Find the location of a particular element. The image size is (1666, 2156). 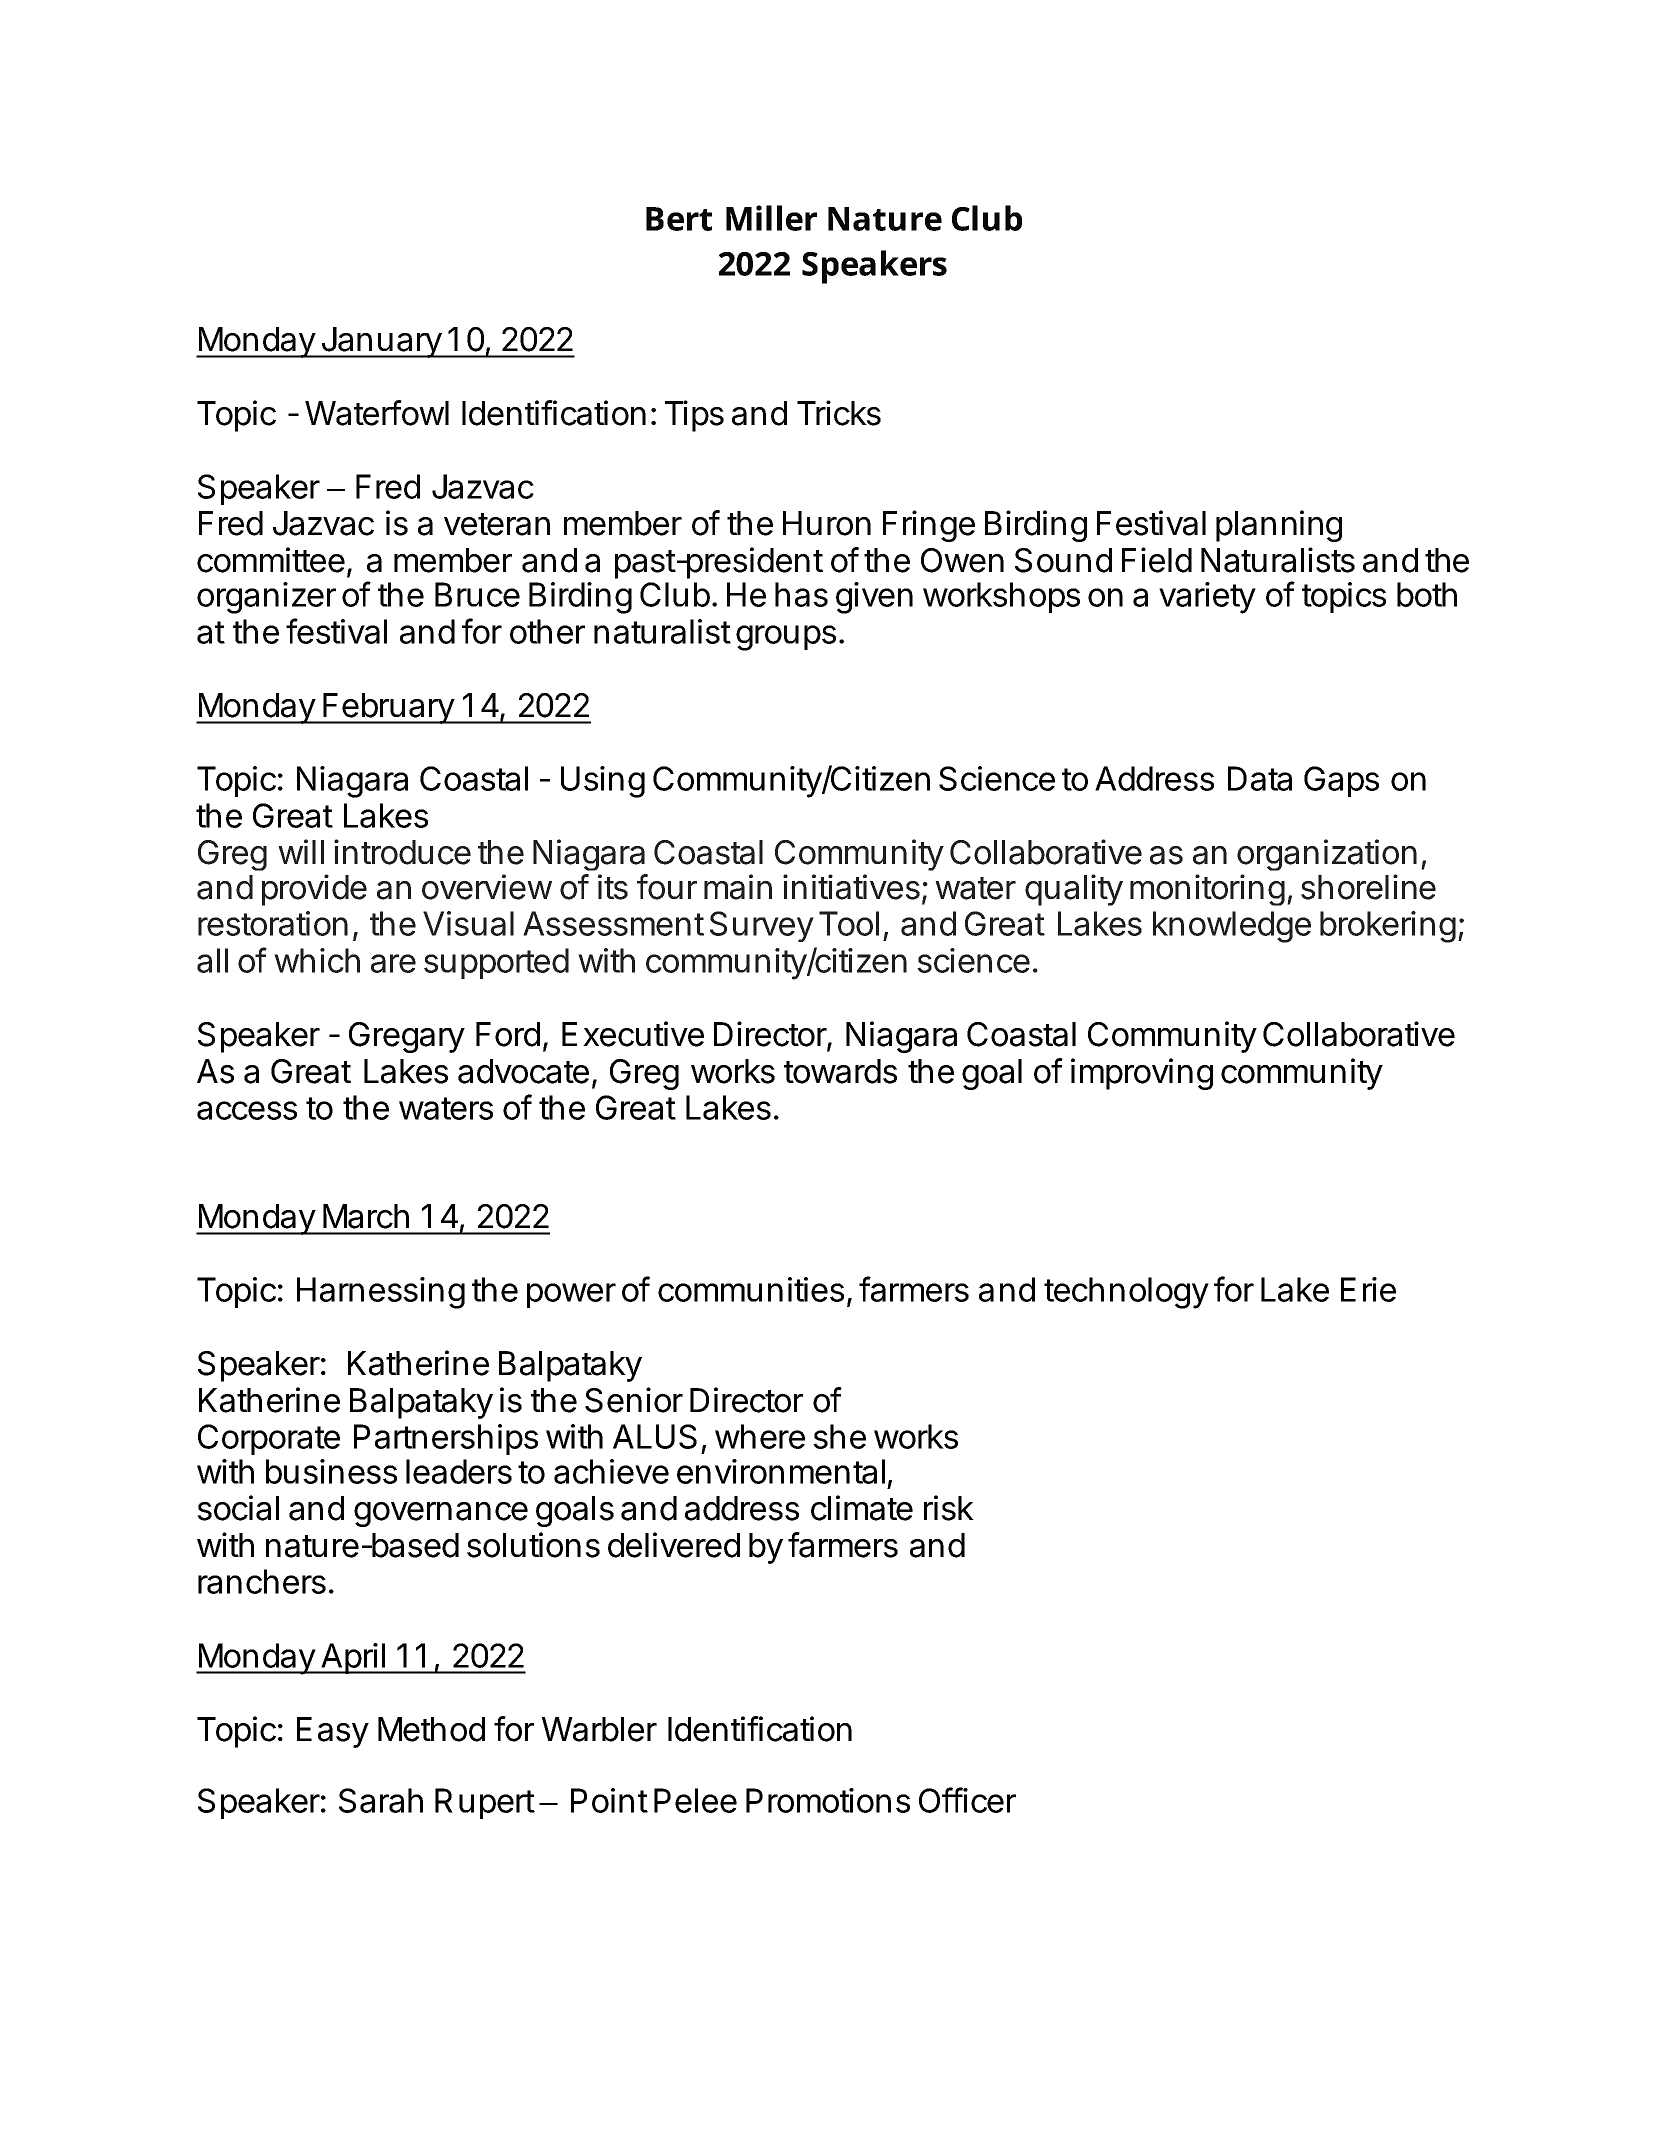

towards is located at coordinates (840, 1071).
